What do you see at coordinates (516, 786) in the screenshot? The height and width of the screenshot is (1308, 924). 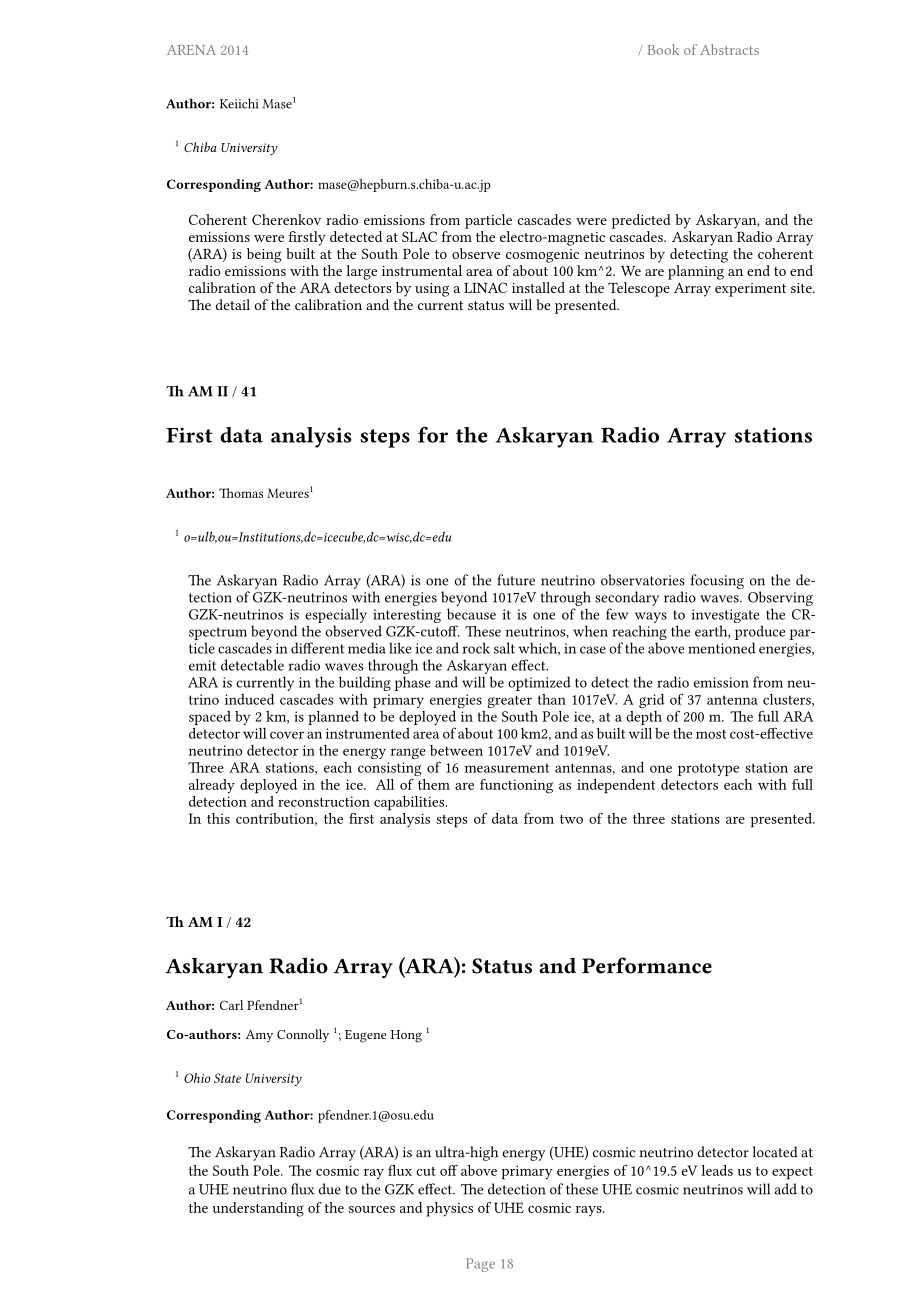 I see `functioning` at bounding box center [516, 786].
